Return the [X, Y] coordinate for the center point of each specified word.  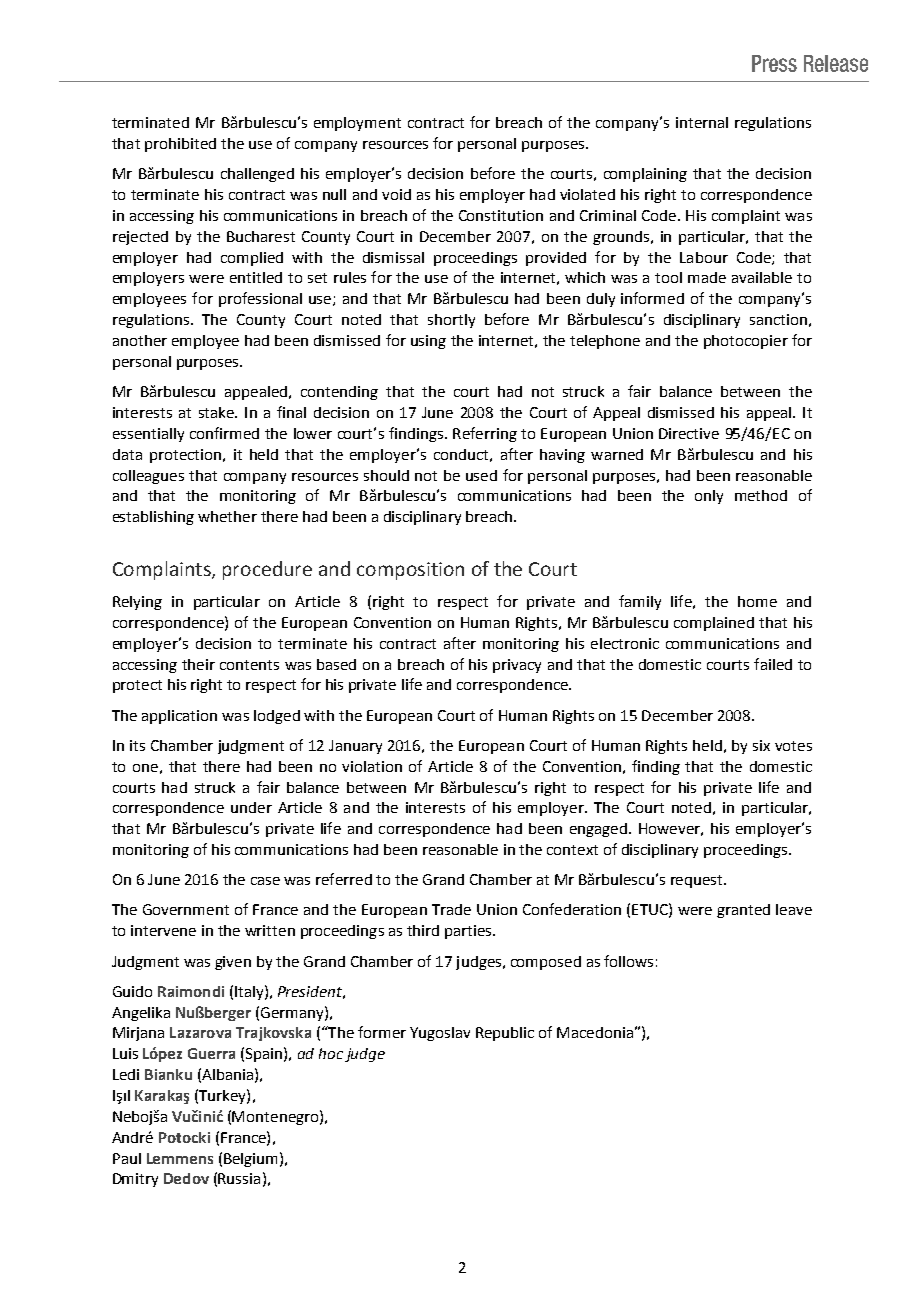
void [396, 194]
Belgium [250, 1160]
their [198, 664]
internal [702, 122]
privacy [517, 666]
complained [714, 624]
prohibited [180, 145]
